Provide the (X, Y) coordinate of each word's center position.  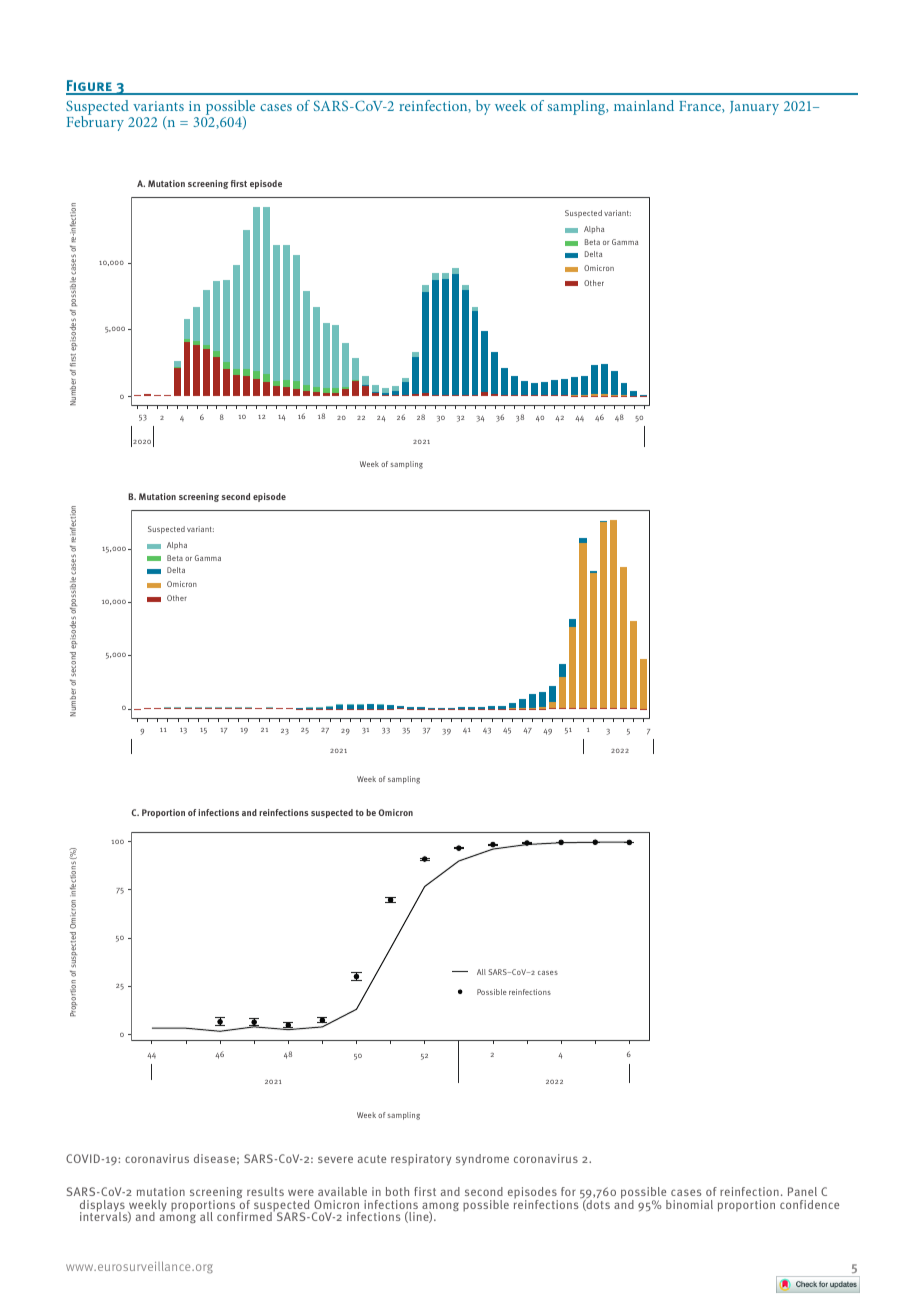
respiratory (421, 1160)
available (342, 1191)
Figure (90, 87)
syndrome (482, 1160)
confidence (809, 1204)
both (397, 1191)
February (95, 122)
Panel (802, 1191)
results (265, 1191)
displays (102, 1207)
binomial (689, 1204)
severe (335, 1159)
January (754, 108)
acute (372, 1159)
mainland (644, 105)
